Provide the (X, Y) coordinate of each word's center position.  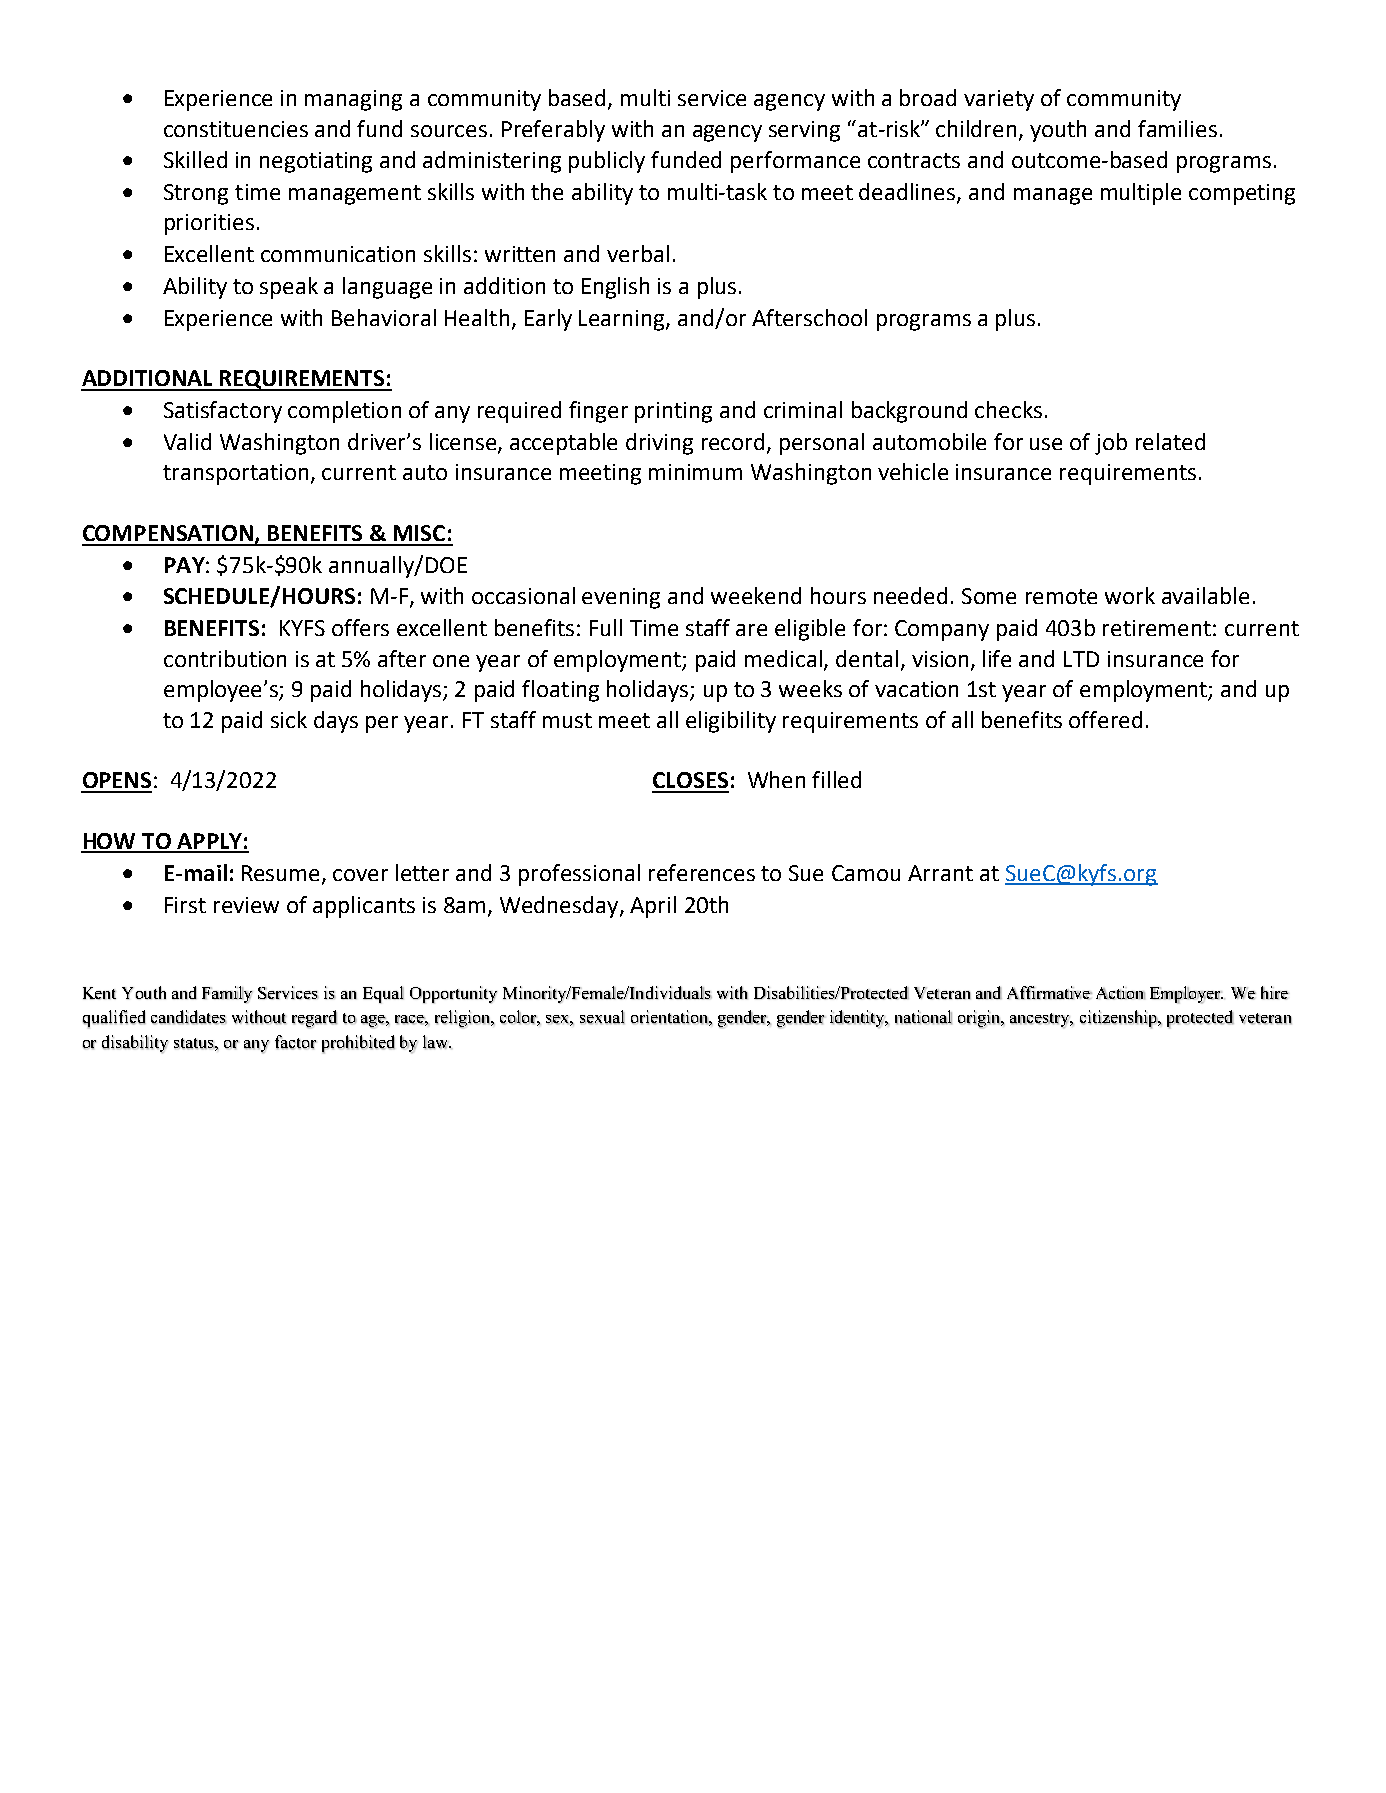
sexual (602, 1017)
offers (360, 627)
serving (804, 131)
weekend (756, 595)
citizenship (1119, 1019)
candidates (189, 1017)
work (1130, 595)
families (1177, 128)
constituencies (236, 129)
